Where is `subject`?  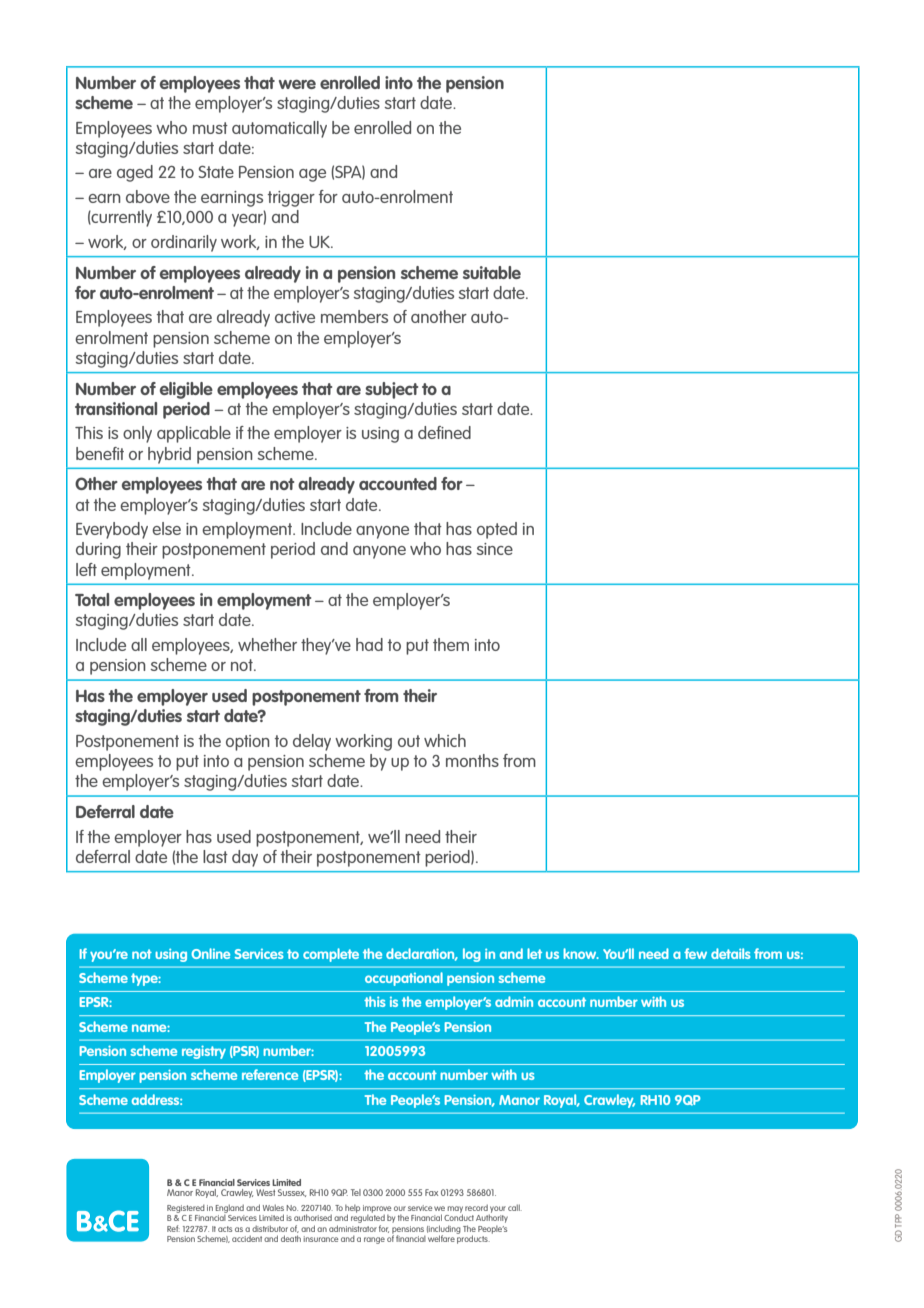
subject is located at coordinates (391, 390).
